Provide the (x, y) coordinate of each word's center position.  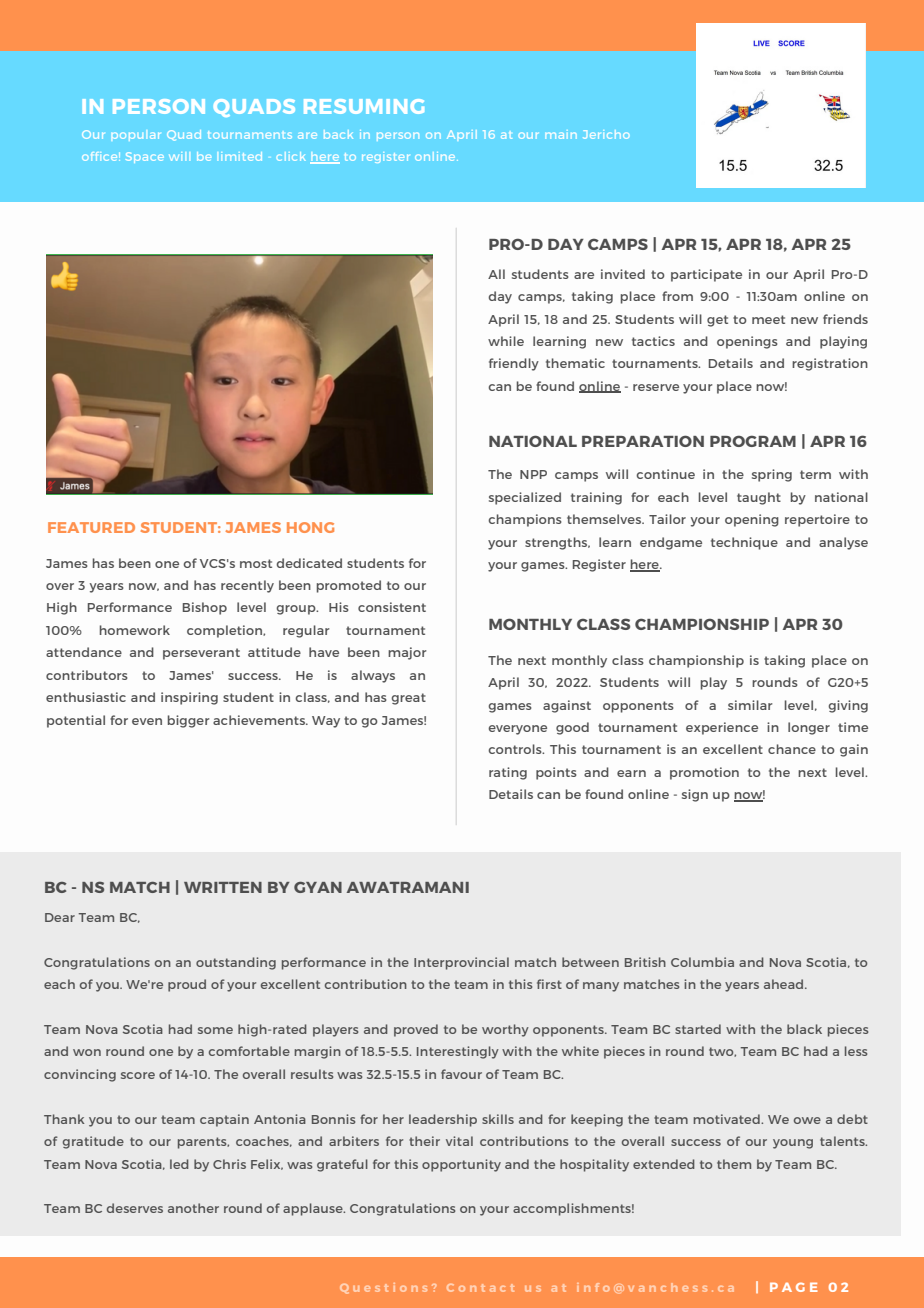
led (179, 1164)
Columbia (702, 962)
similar (750, 705)
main (561, 134)
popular (136, 136)
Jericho (606, 134)
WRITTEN (223, 887)
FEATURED (91, 527)
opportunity (461, 1165)
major (407, 653)
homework (135, 630)
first (549, 984)
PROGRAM (753, 441)
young (793, 1144)
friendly (514, 364)
